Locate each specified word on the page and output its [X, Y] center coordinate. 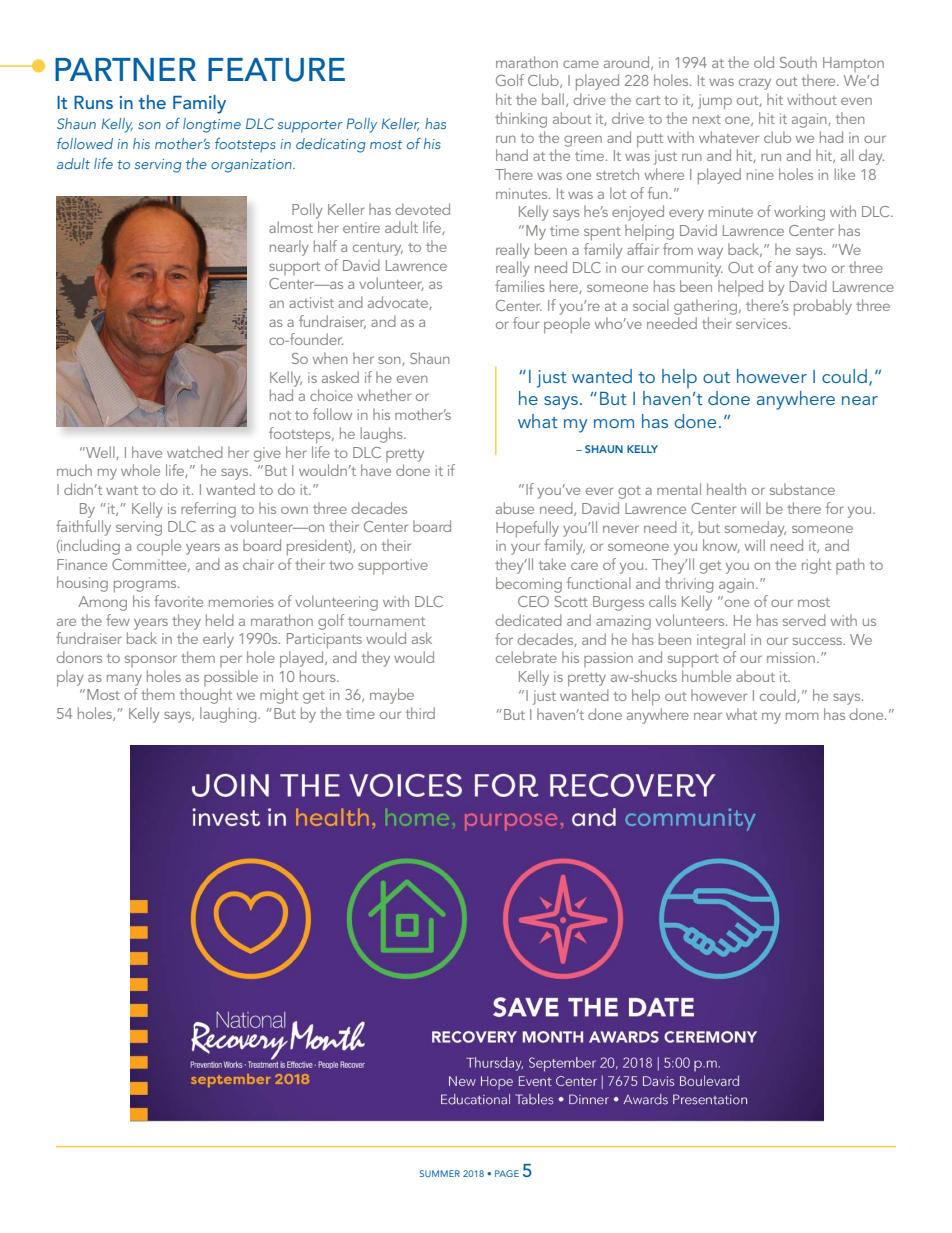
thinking [521, 120]
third [420, 713]
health [726, 489]
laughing [229, 715]
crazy [755, 84]
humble [706, 676]
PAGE [507, 1173]
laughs [383, 435]
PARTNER [125, 69]
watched [195, 452]
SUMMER [440, 1173]
